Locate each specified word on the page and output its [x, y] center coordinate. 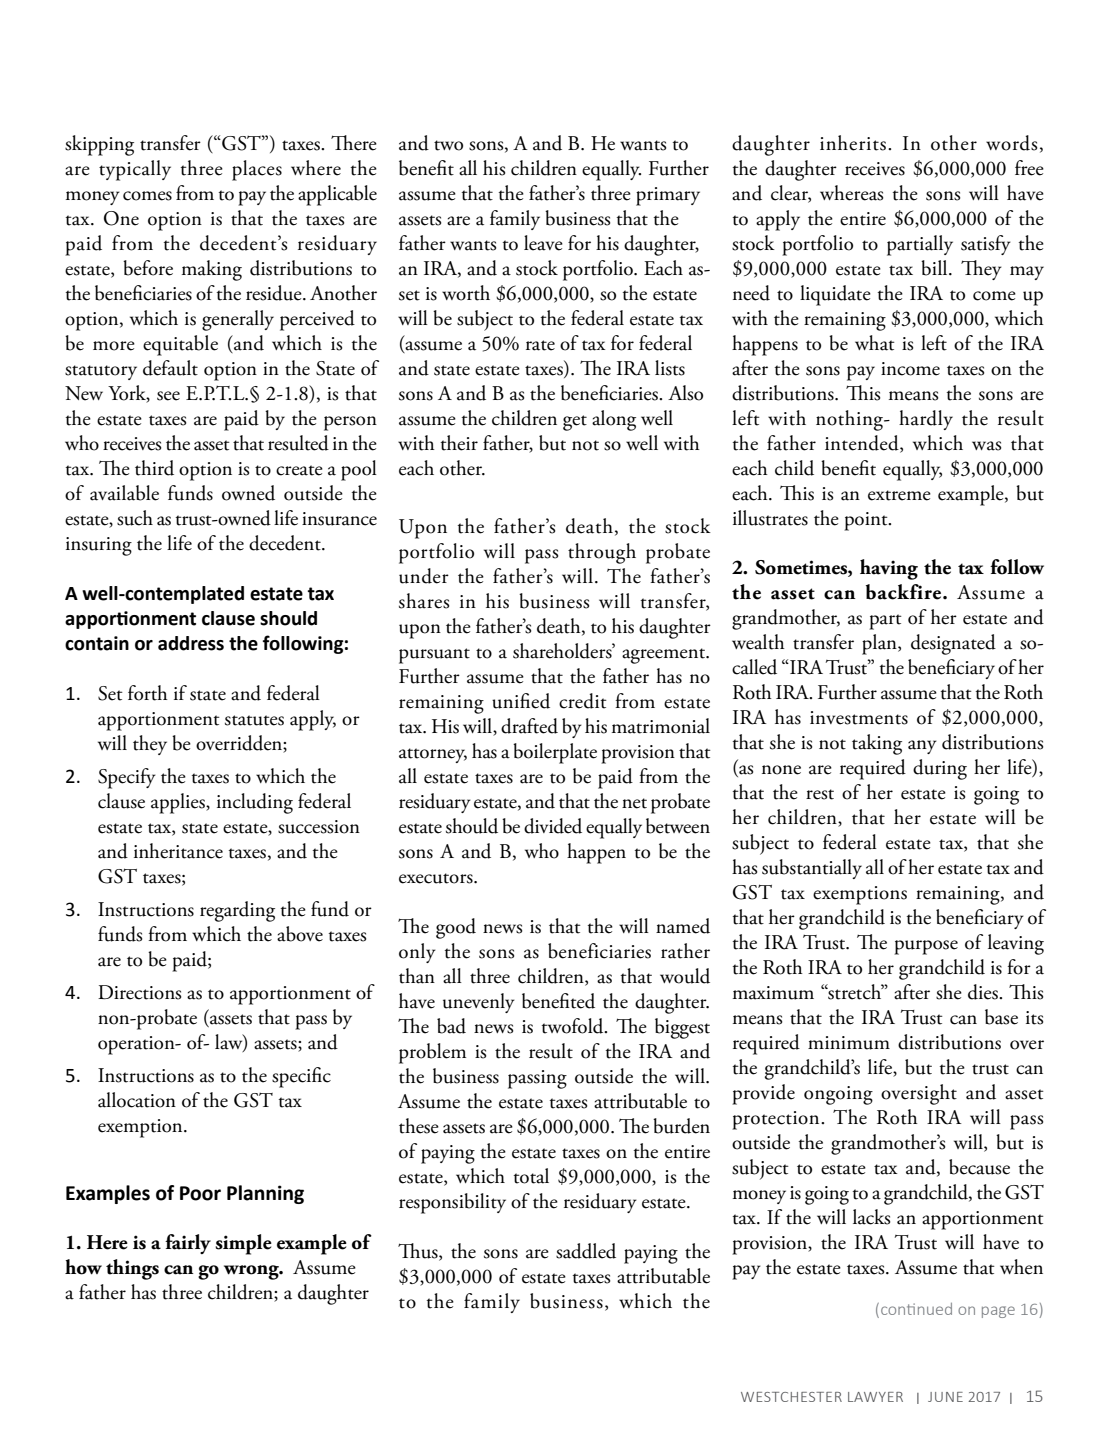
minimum [849, 1043]
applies [179, 803]
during [940, 769]
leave [543, 243]
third [154, 468]
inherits [853, 143]
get [575, 423]
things [132, 1269]
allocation [137, 1100]
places [257, 170]
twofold [574, 1026]
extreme [899, 495]
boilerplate [555, 753]
